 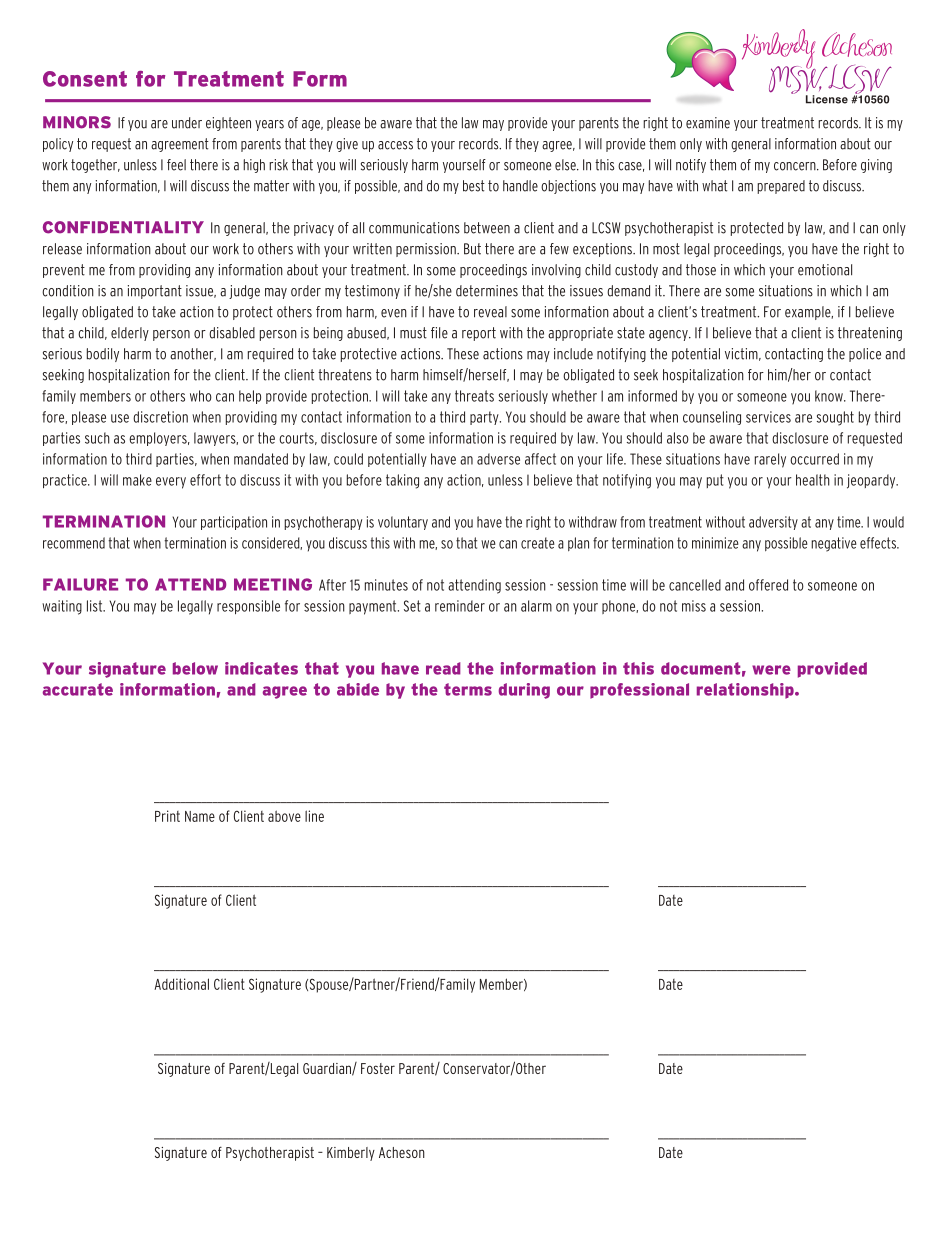 What do you see at coordinates (768, 585) in the document?
I see `offered` at bounding box center [768, 585].
